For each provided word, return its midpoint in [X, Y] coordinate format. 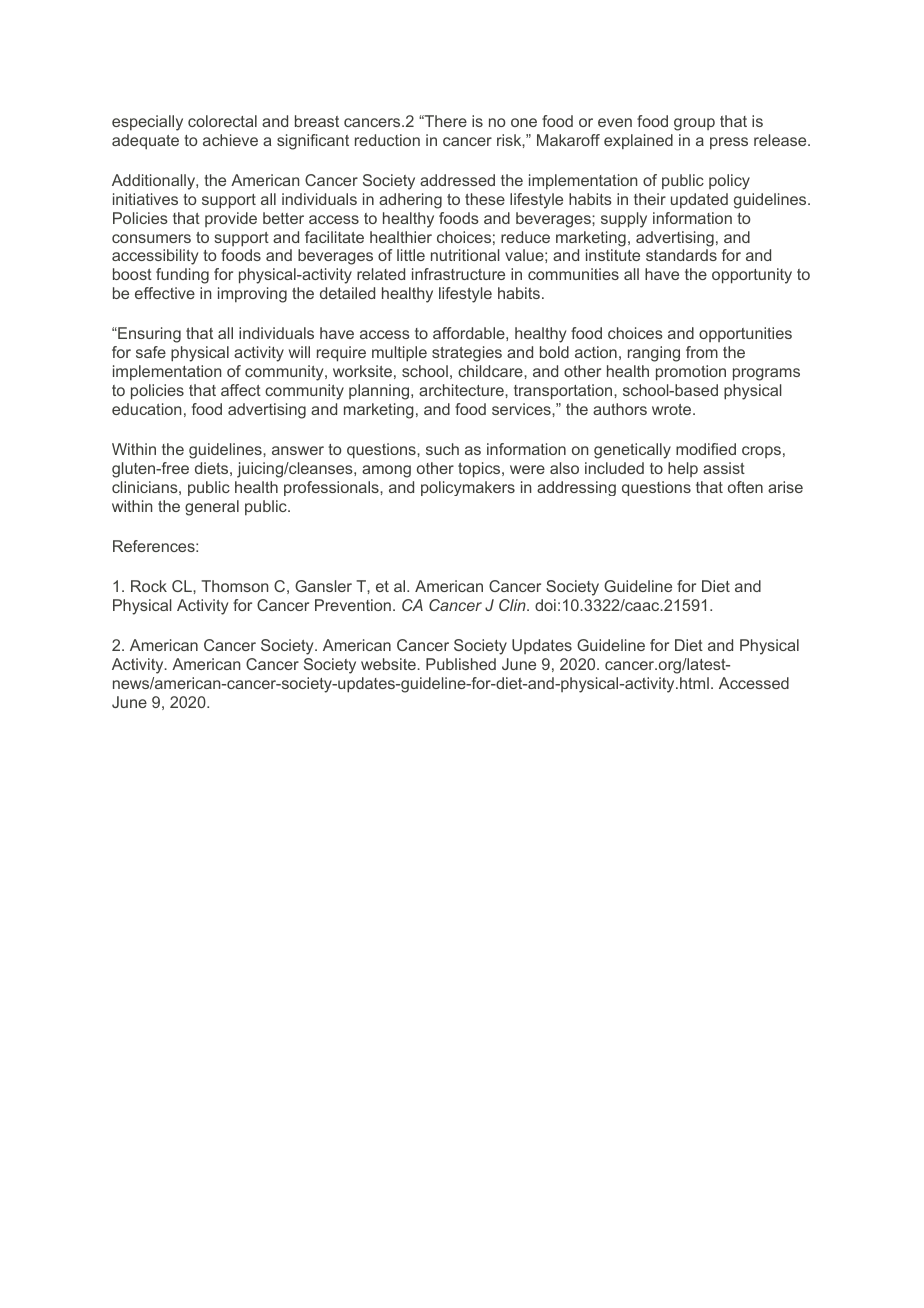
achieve [230, 140]
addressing [576, 488]
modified [706, 449]
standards [681, 255]
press [729, 143]
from [702, 352]
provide [231, 219]
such [442, 449]
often [745, 487]
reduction [387, 140]
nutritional [465, 255]
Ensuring [148, 335]
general [212, 508]
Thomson [234, 586]
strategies [467, 354]
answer [298, 450]
